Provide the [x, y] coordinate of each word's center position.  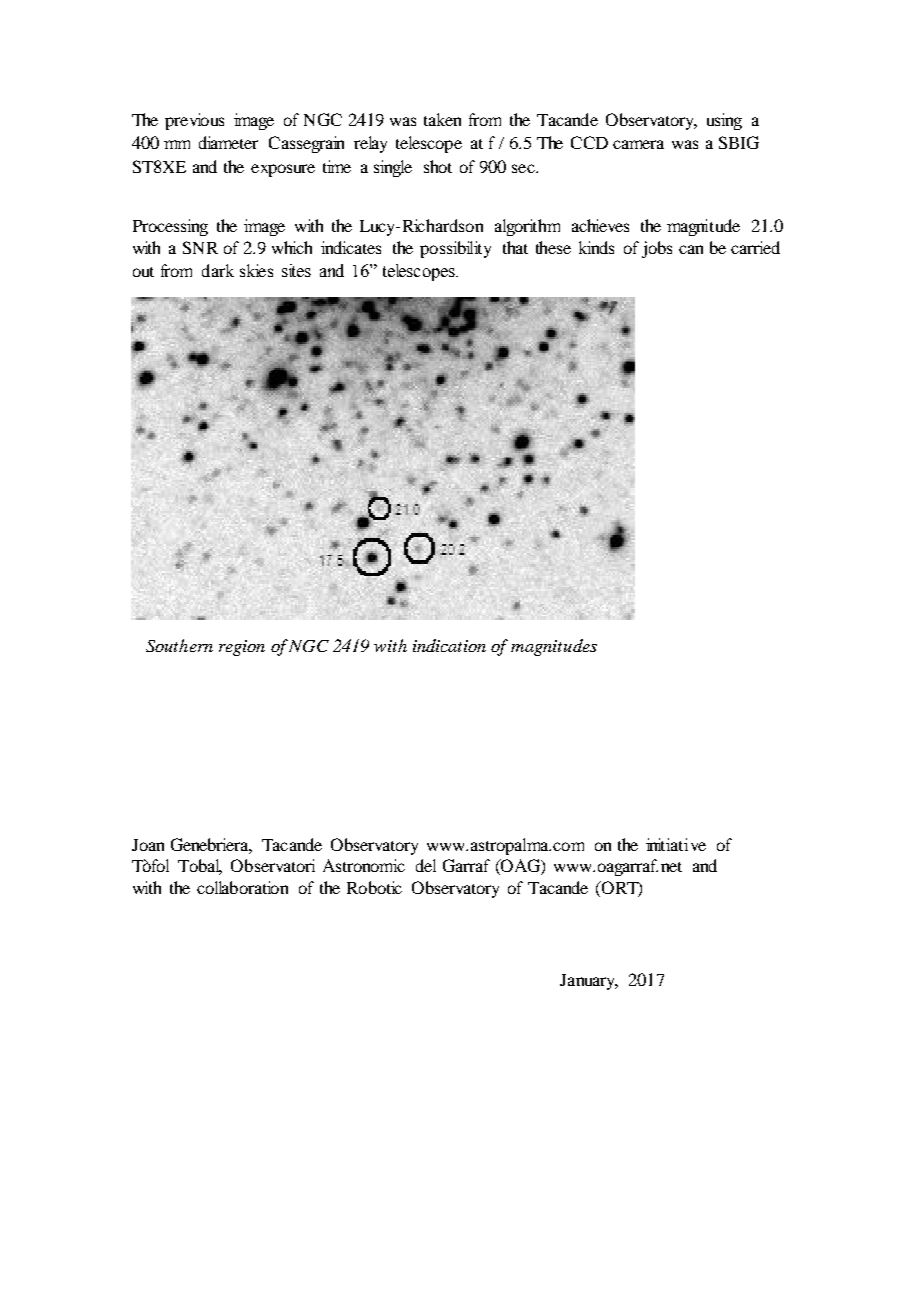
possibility [455, 249]
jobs [657, 249]
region [242, 648]
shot [438, 166]
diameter [228, 142]
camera [638, 144]
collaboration [242, 887]
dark [218, 270]
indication [449, 645]
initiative [676, 844]
